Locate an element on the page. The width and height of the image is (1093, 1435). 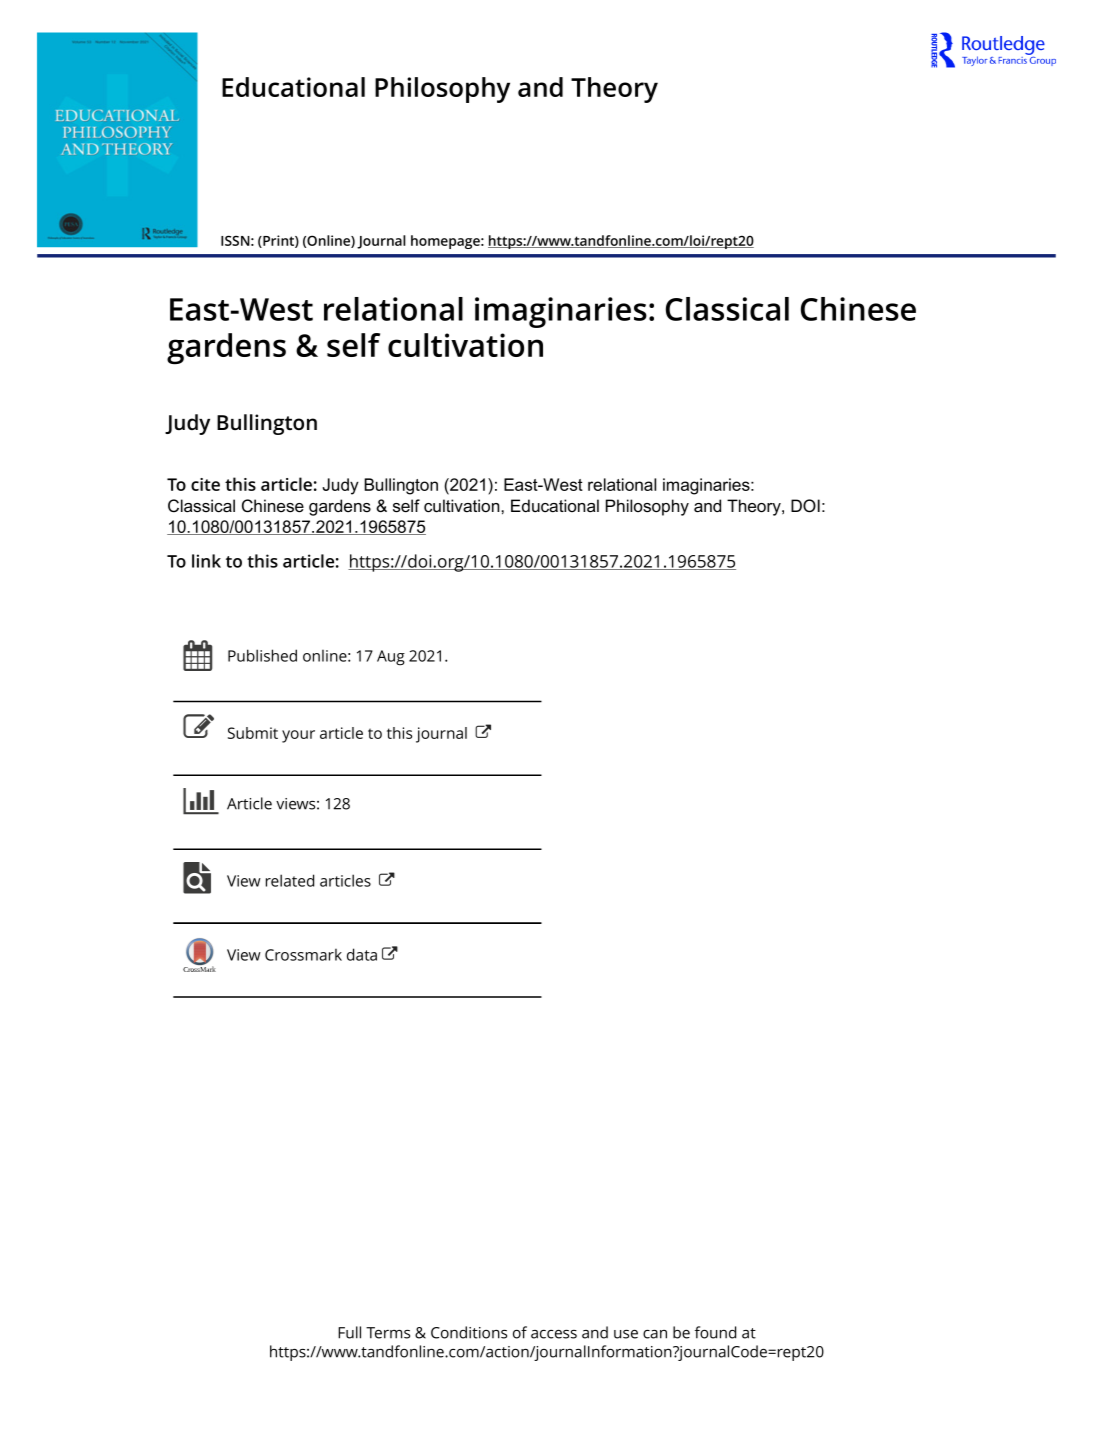
cite is located at coordinates (205, 484).
